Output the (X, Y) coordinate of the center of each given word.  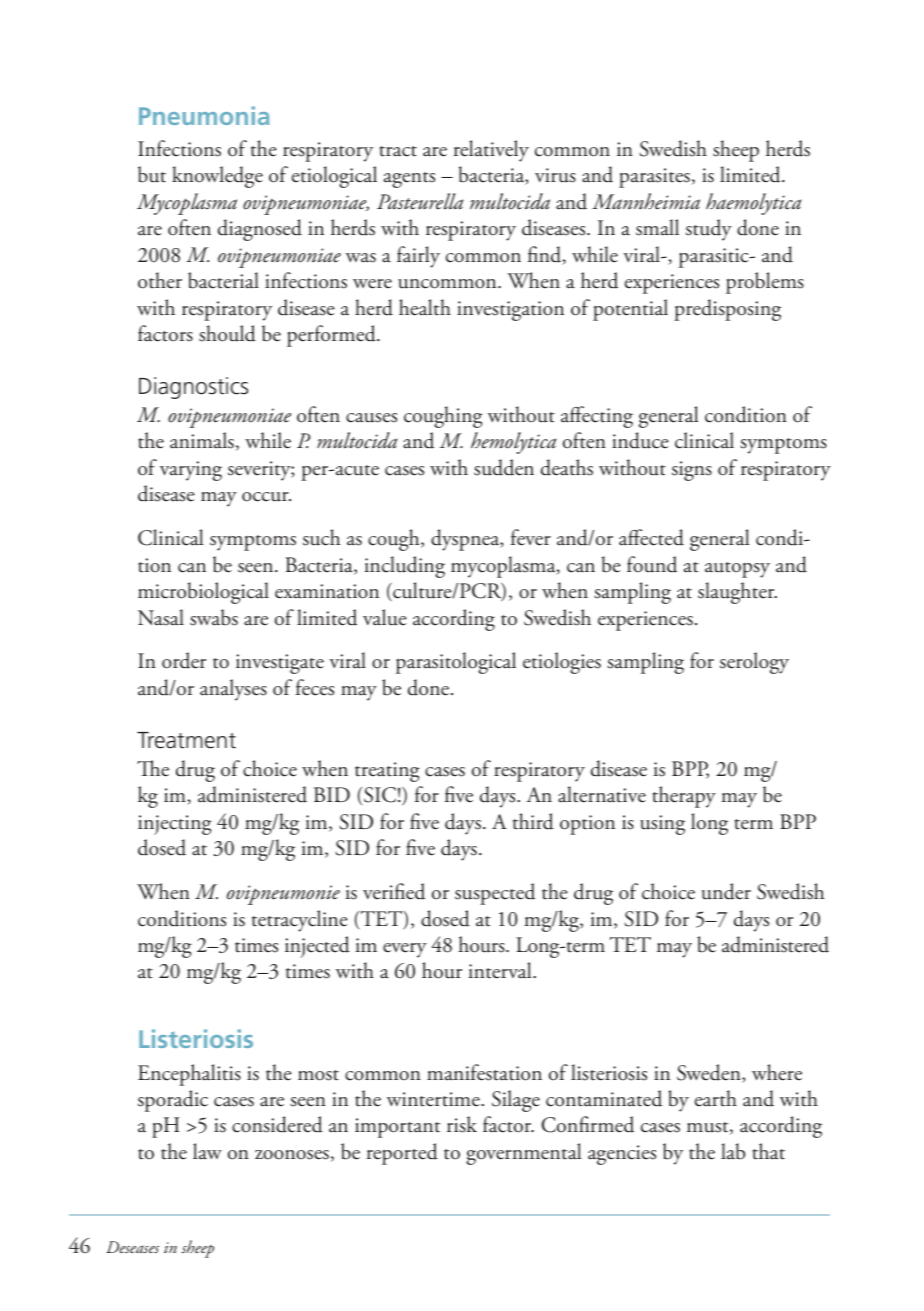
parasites (654, 178)
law (207, 1151)
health (425, 307)
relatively (491, 151)
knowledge (217, 177)
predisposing (727, 310)
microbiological (203, 593)
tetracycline (300, 921)
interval (501, 970)
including (404, 567)
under (726, 891)
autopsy (737, 570)
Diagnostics (193, 388)
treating (387, 772)
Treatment (186, 740)
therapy (684, 797)
